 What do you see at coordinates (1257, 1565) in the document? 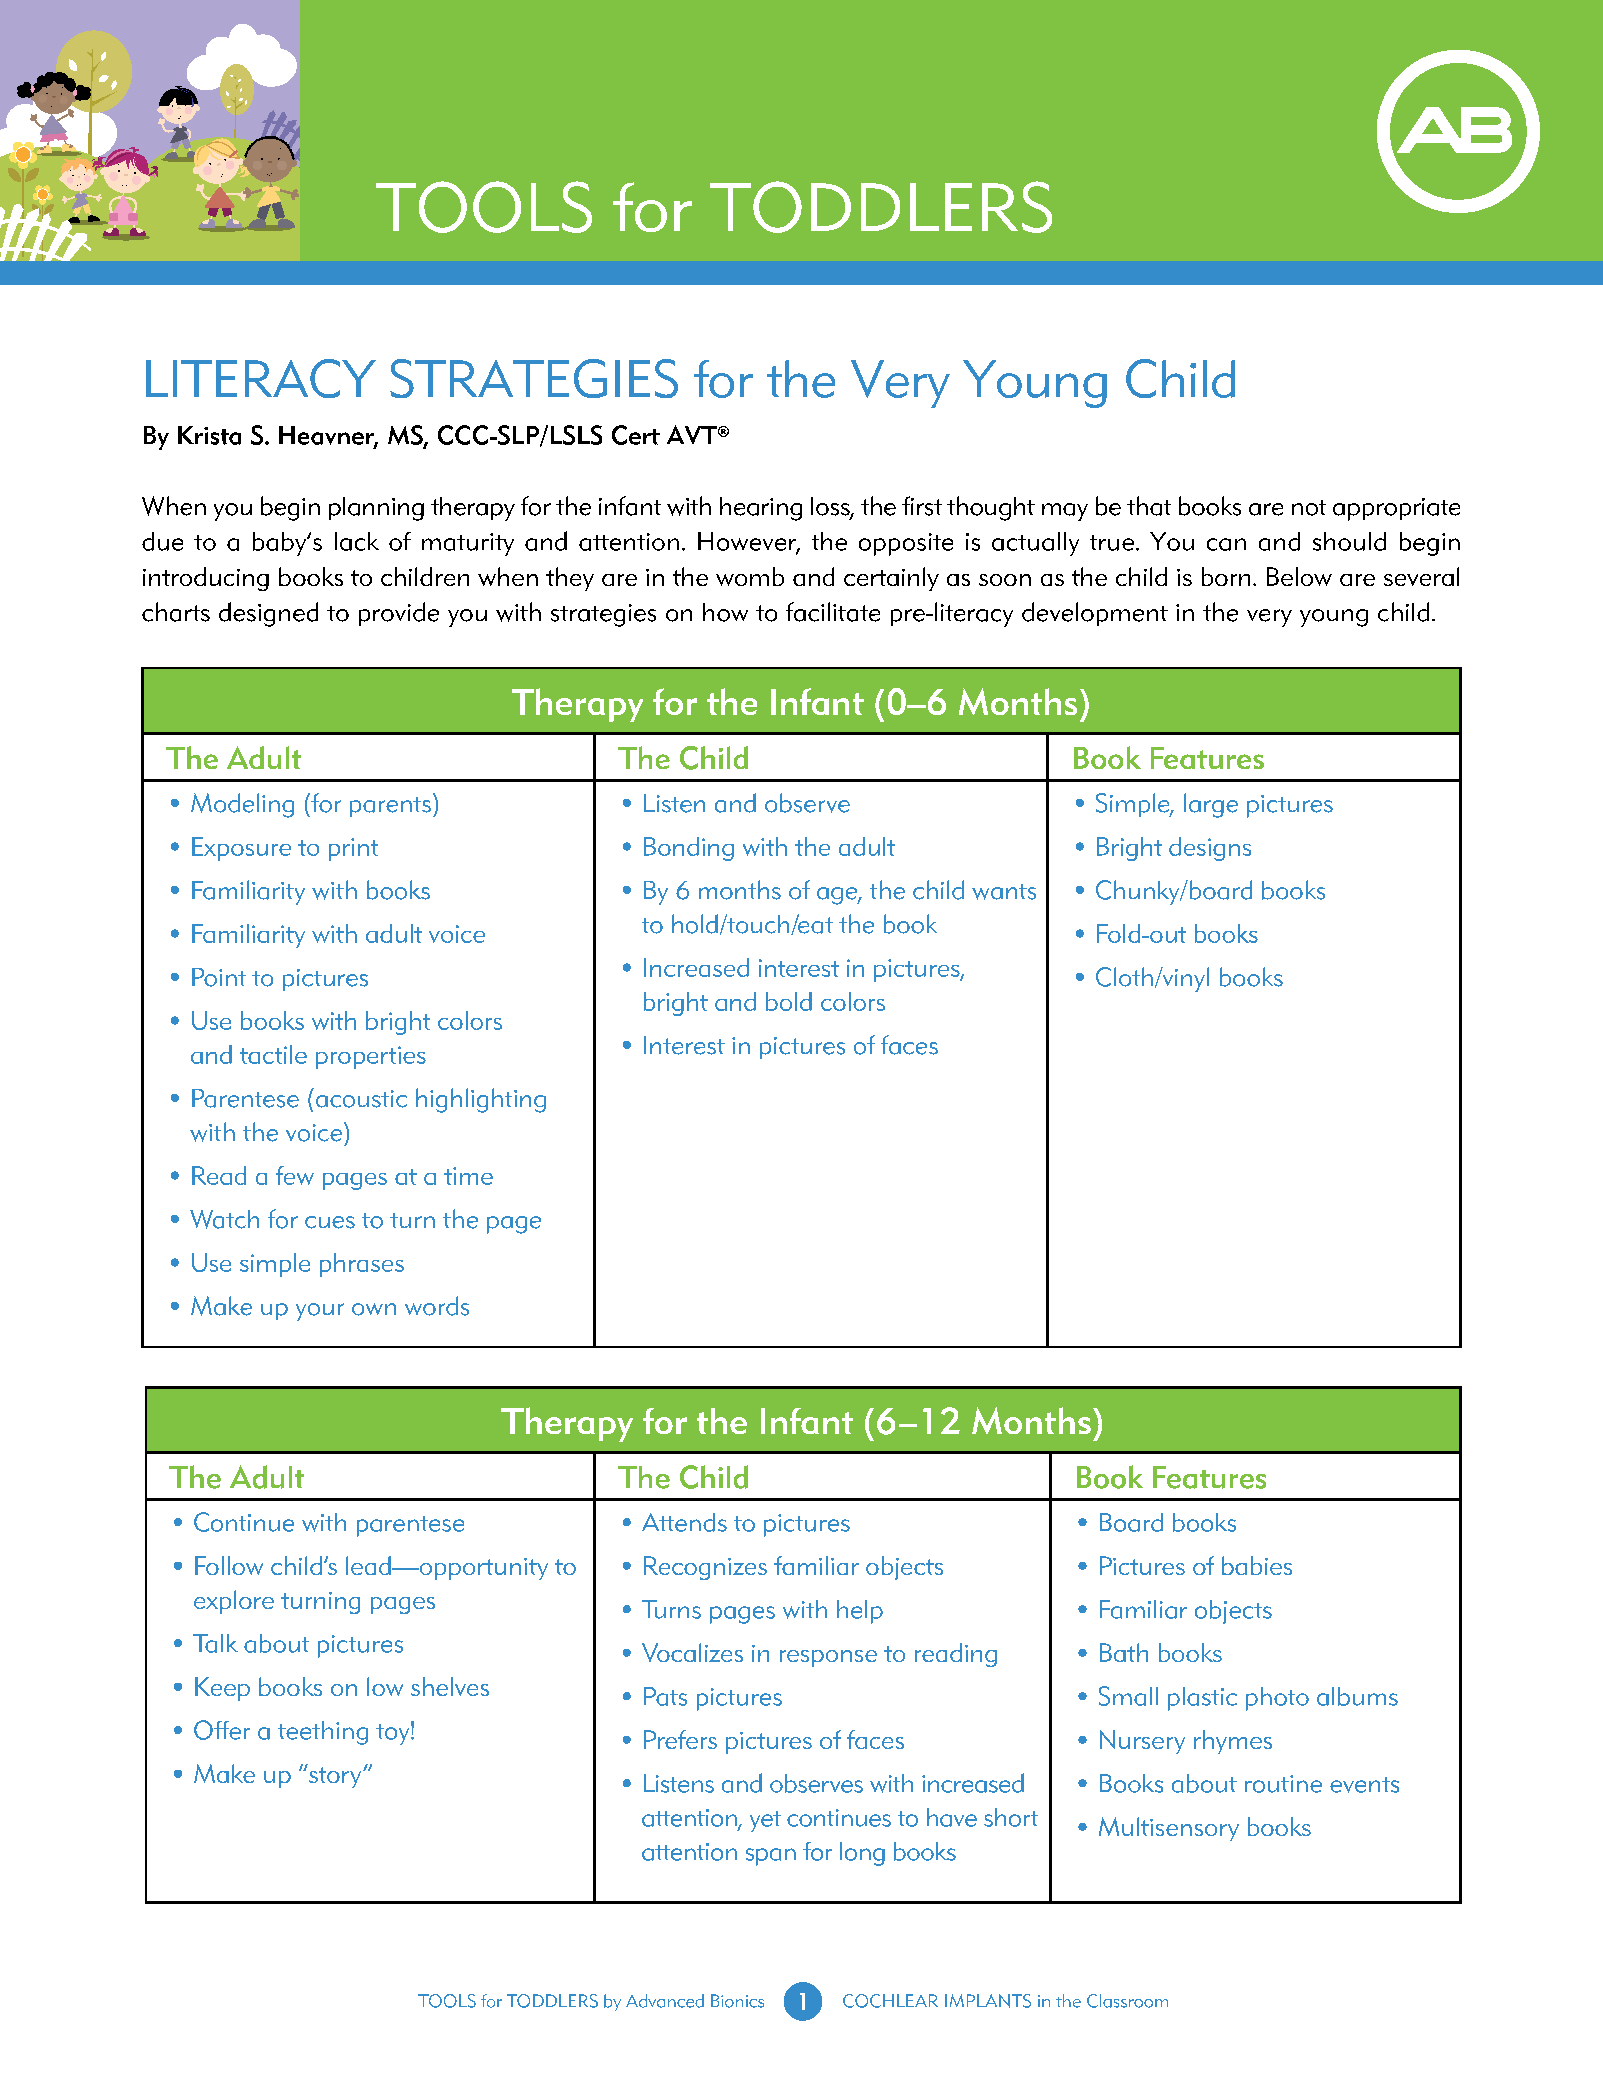
I see `babies` at bounding box center [1257, 1565].
